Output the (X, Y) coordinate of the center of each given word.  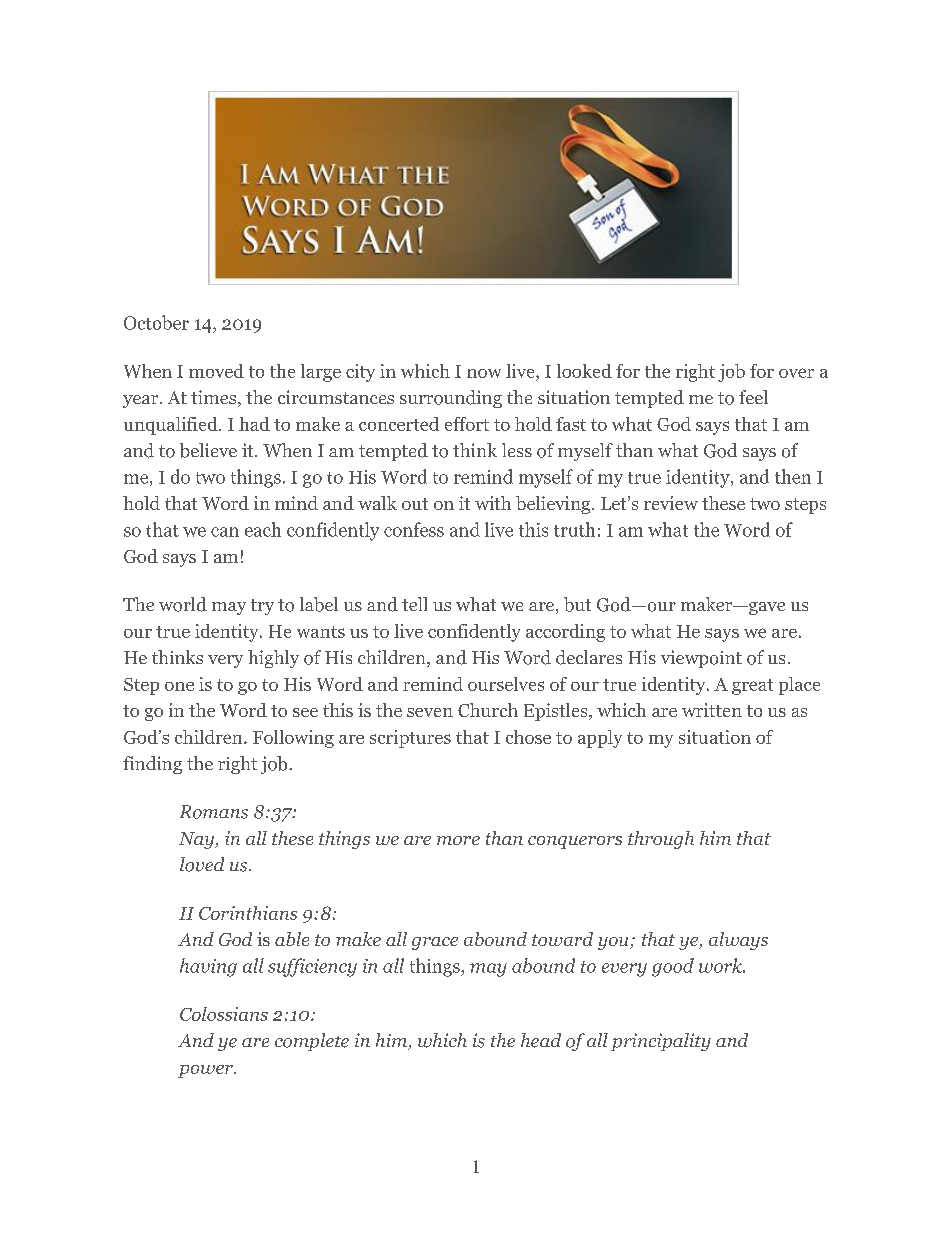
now (484, 373)
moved (216, 371)
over (796, 373)
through (661, 840)
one (179, 686)
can (225, 532)
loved (202, 864)
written (712, 710)
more (458, 840)
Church (488, 710)
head (541, 1040)
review (671, 503)
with (493, 503)
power (206, 1071)
